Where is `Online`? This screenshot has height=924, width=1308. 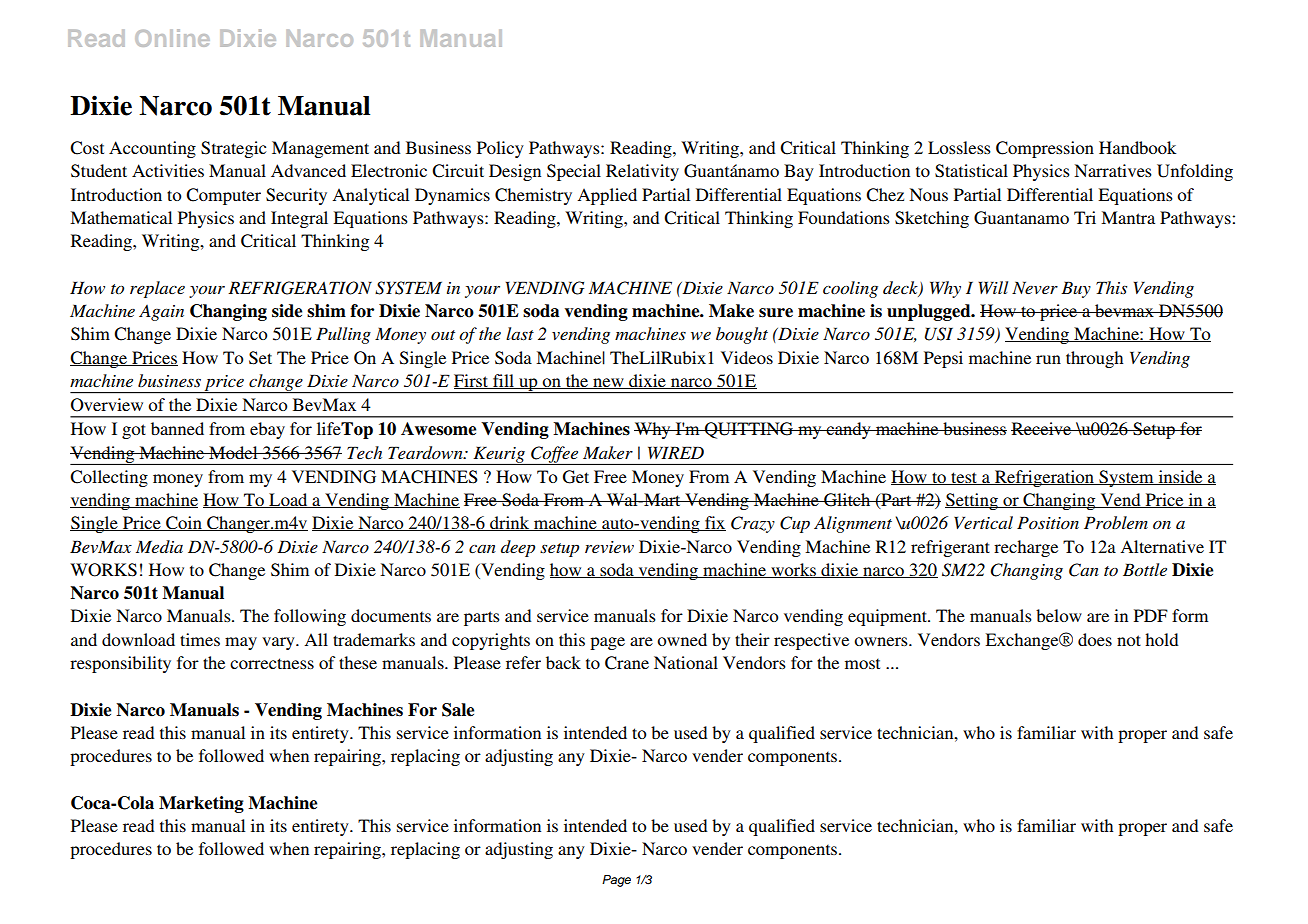
Online is located at coordinates (172, 38).
